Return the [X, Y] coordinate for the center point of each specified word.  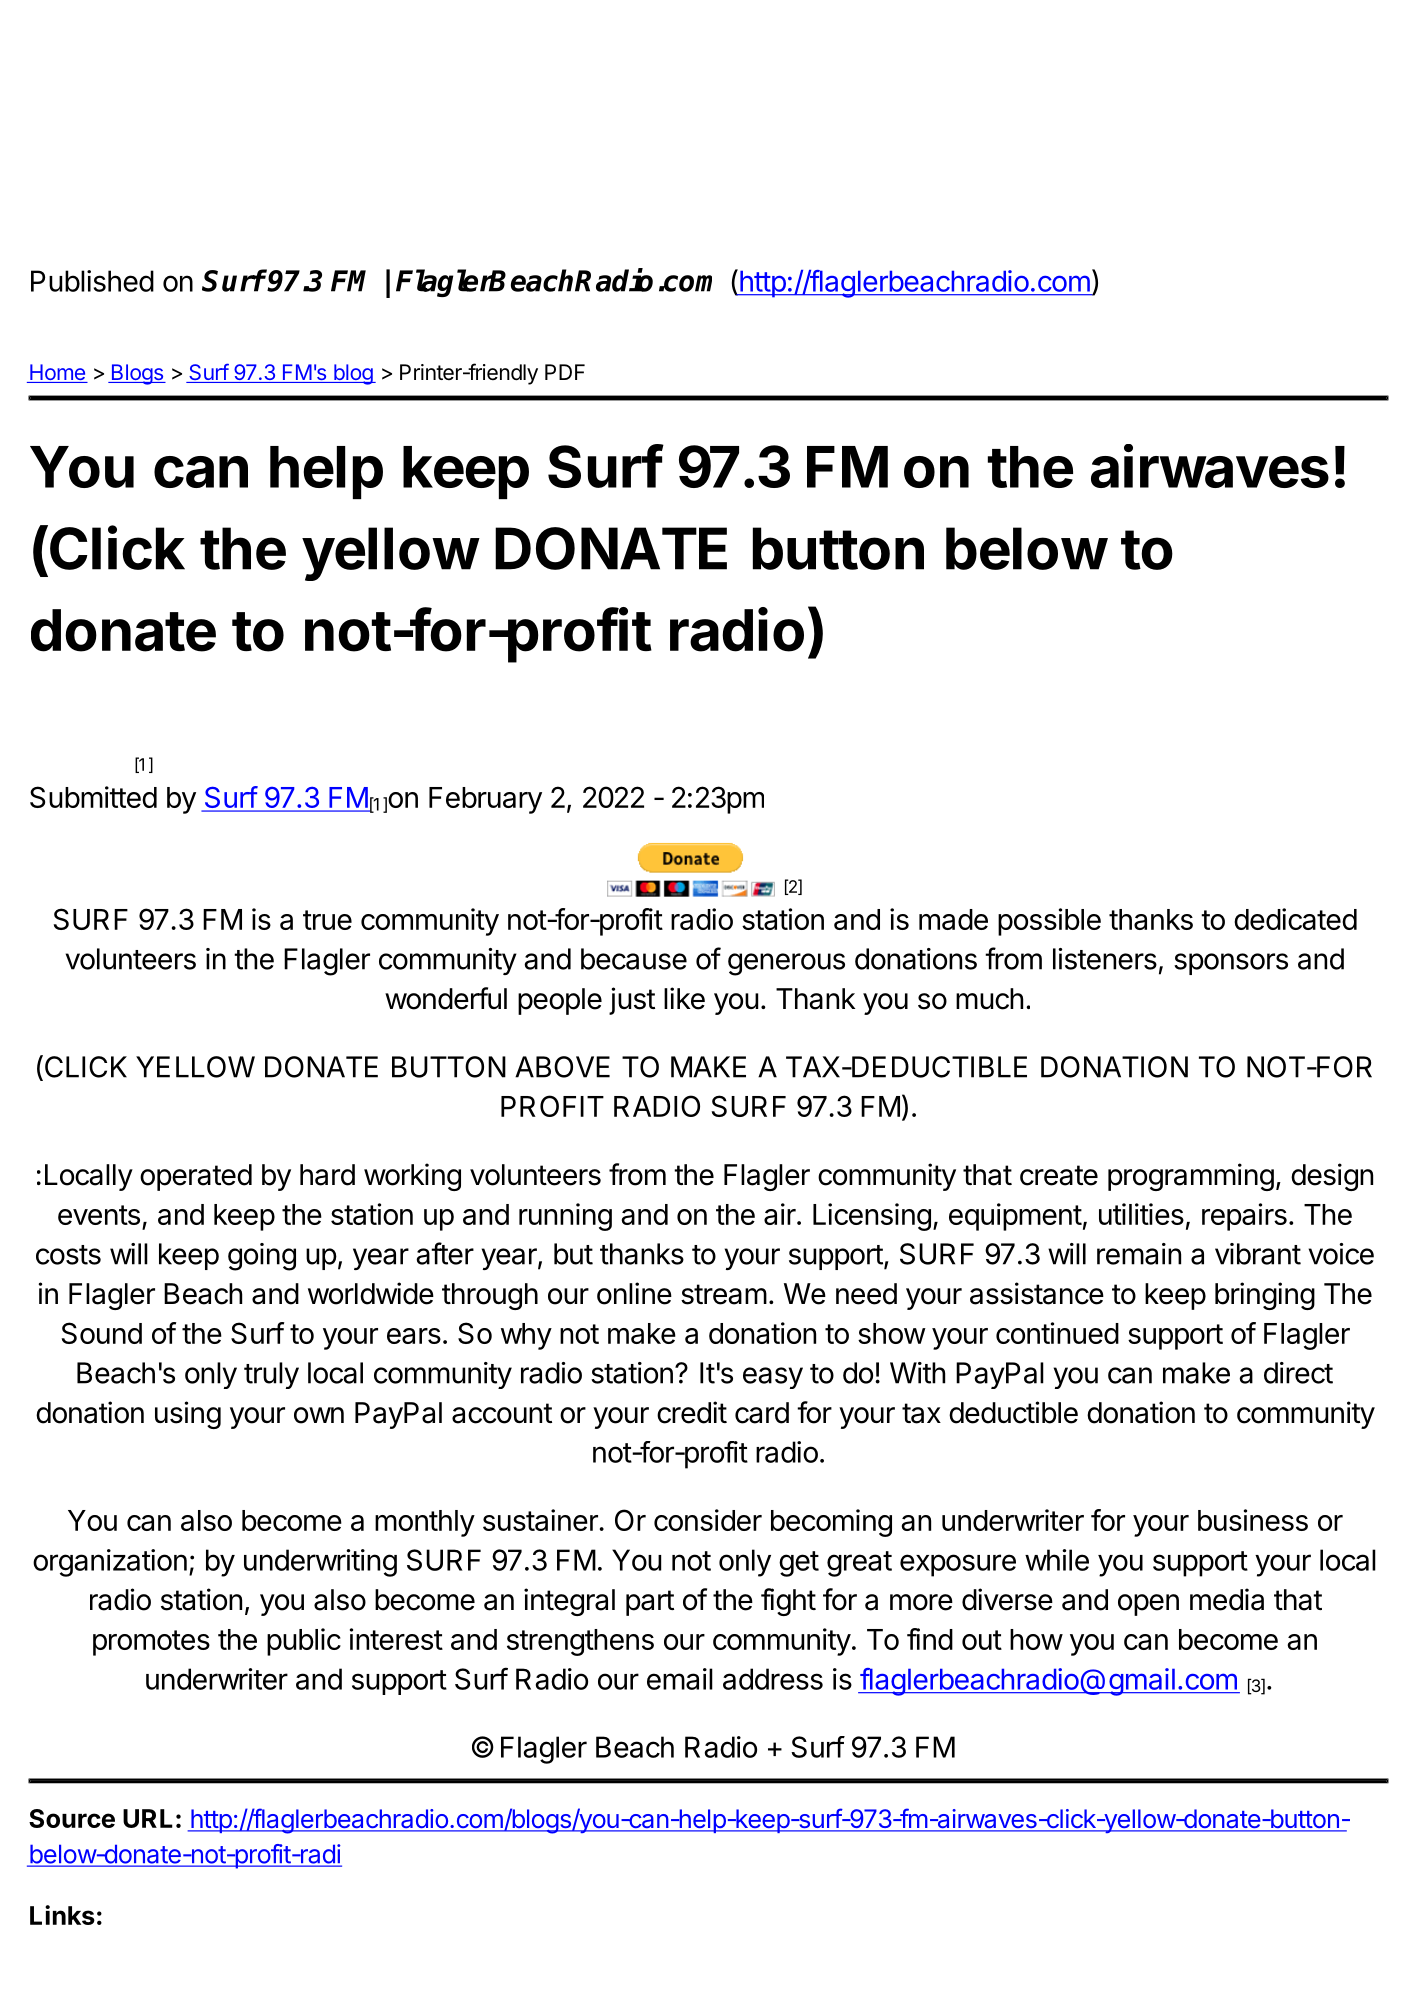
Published [92, 281]
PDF [565, 372]
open [1148, 1605]
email [680, 1679]
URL [148, 1818]
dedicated [1295, 919]
